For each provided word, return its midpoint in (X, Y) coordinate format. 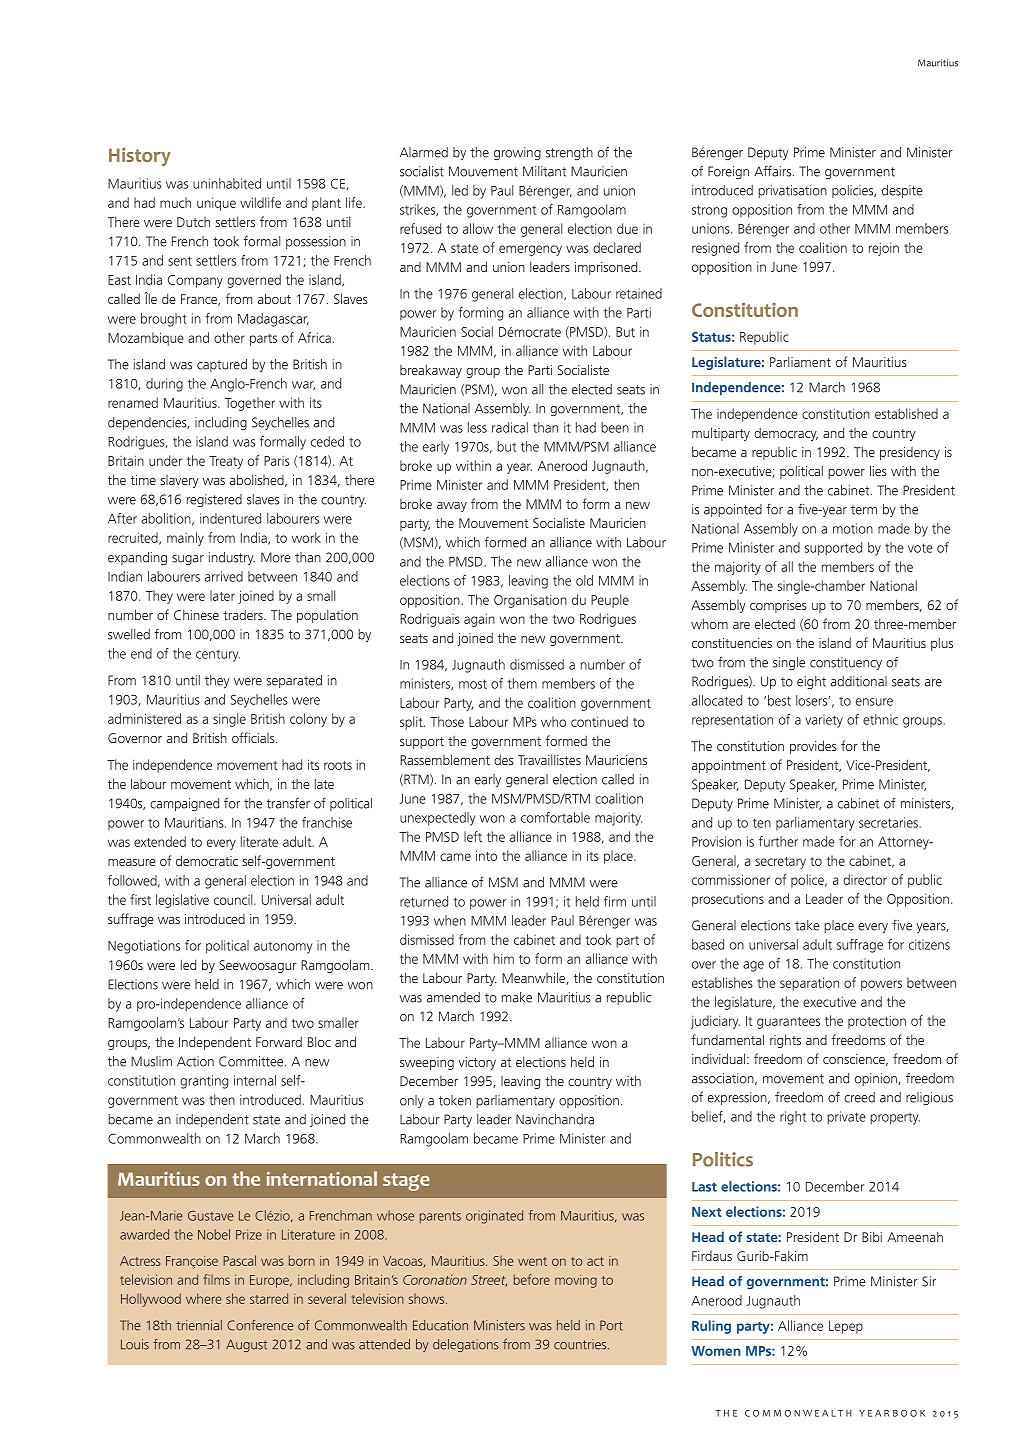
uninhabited (227, 183)
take (807, 925)
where (203, 1298)
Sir (929, 1281)
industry (232, 558)
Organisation (530, 601)
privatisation (792, 191)
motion (853, 528)
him (504, 958)
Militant (544, 171)
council (234, 899)
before (532, 1279)
